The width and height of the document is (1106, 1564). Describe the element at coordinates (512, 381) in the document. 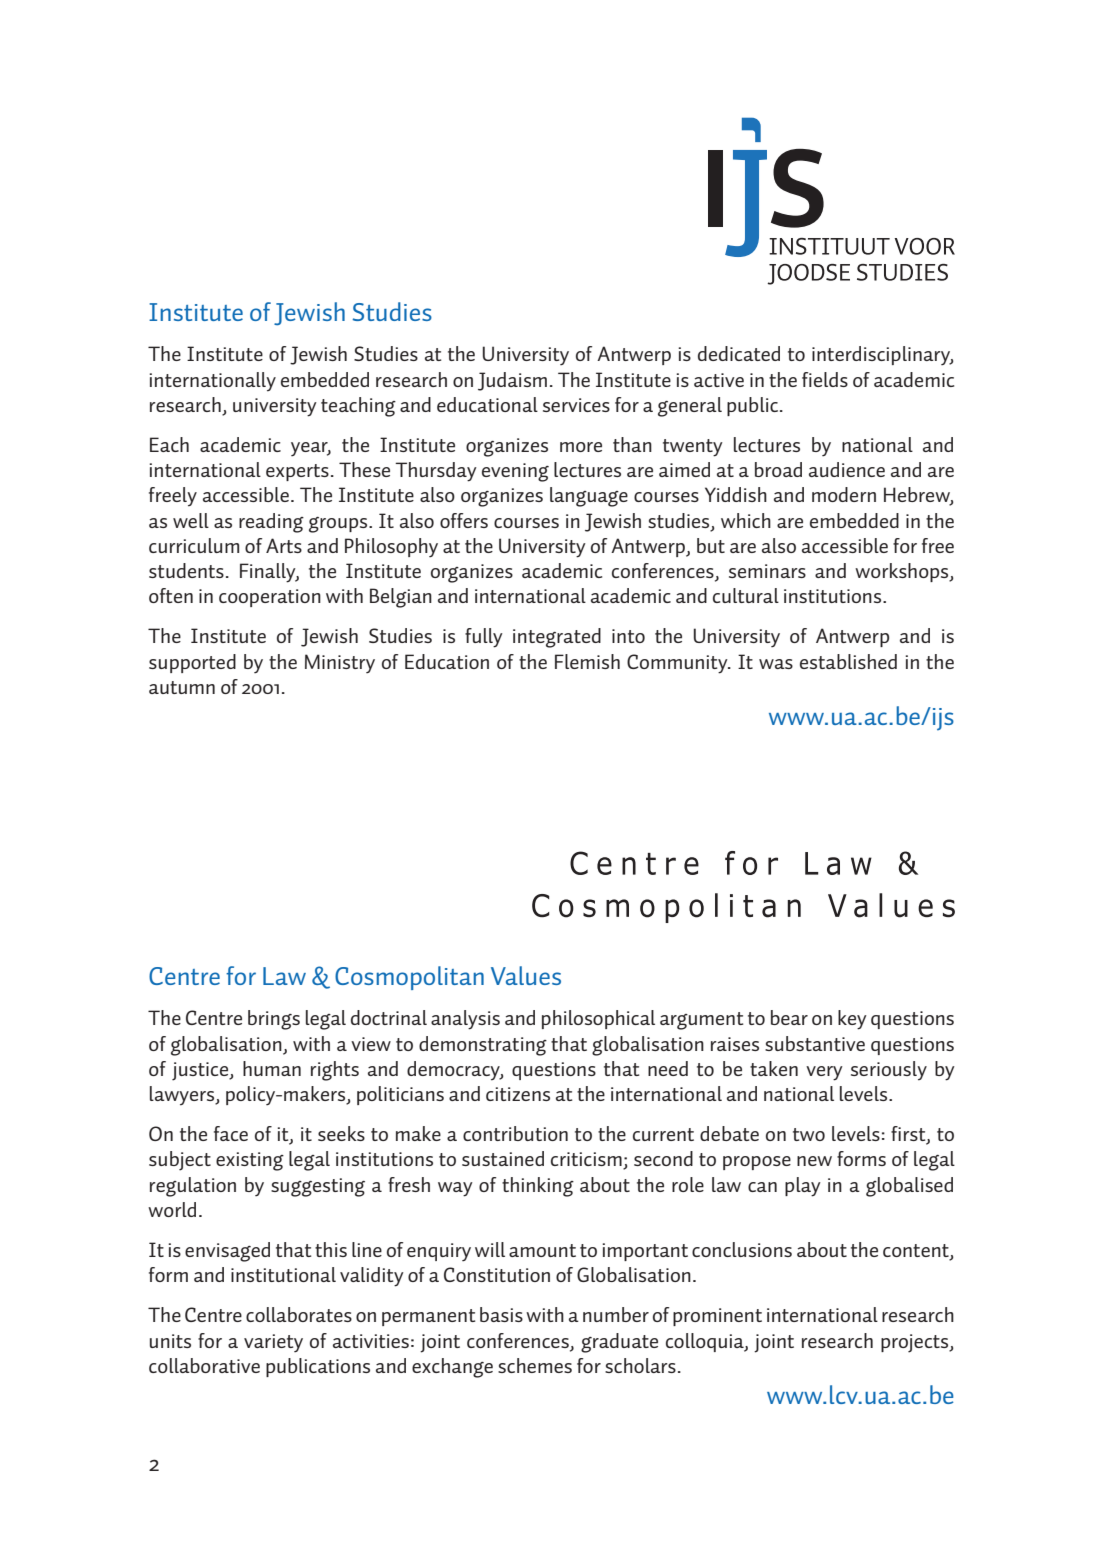

I see `Judaism` at that location.
